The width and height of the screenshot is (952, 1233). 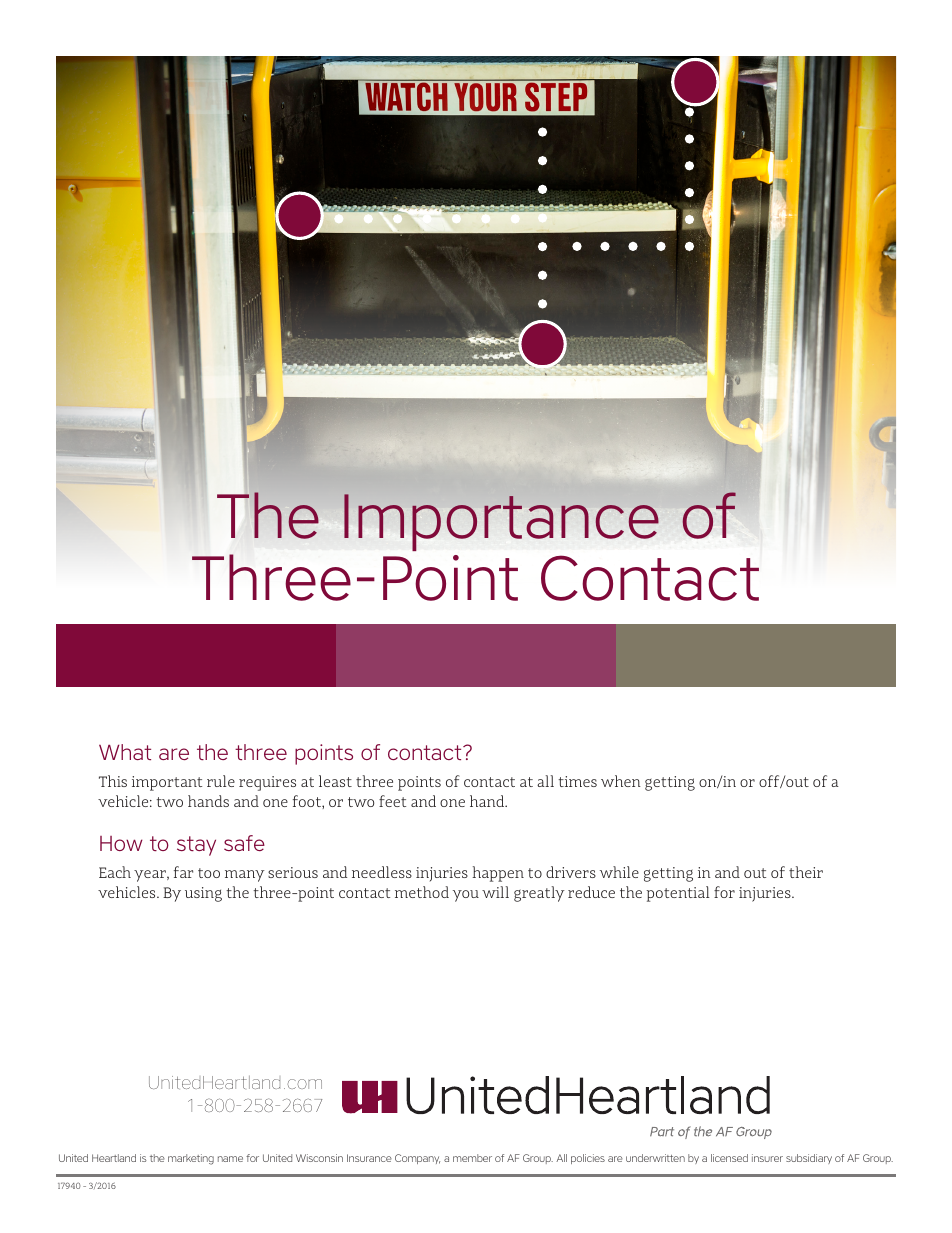 What do you see at coordinates (621, 781) in the screenshot?
I see `when` at bounding box center [621, 781].
